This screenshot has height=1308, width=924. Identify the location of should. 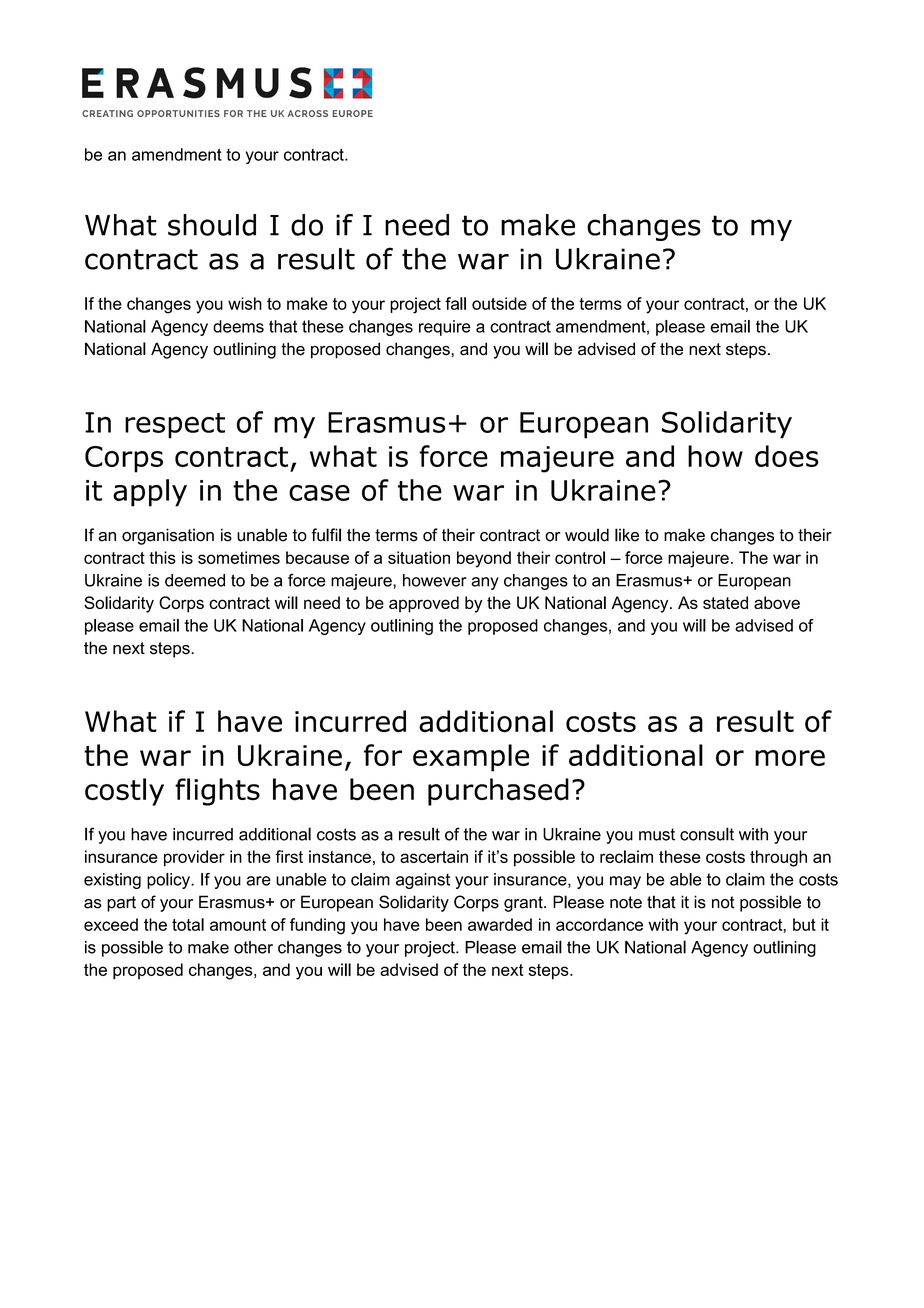
(212, 225).
